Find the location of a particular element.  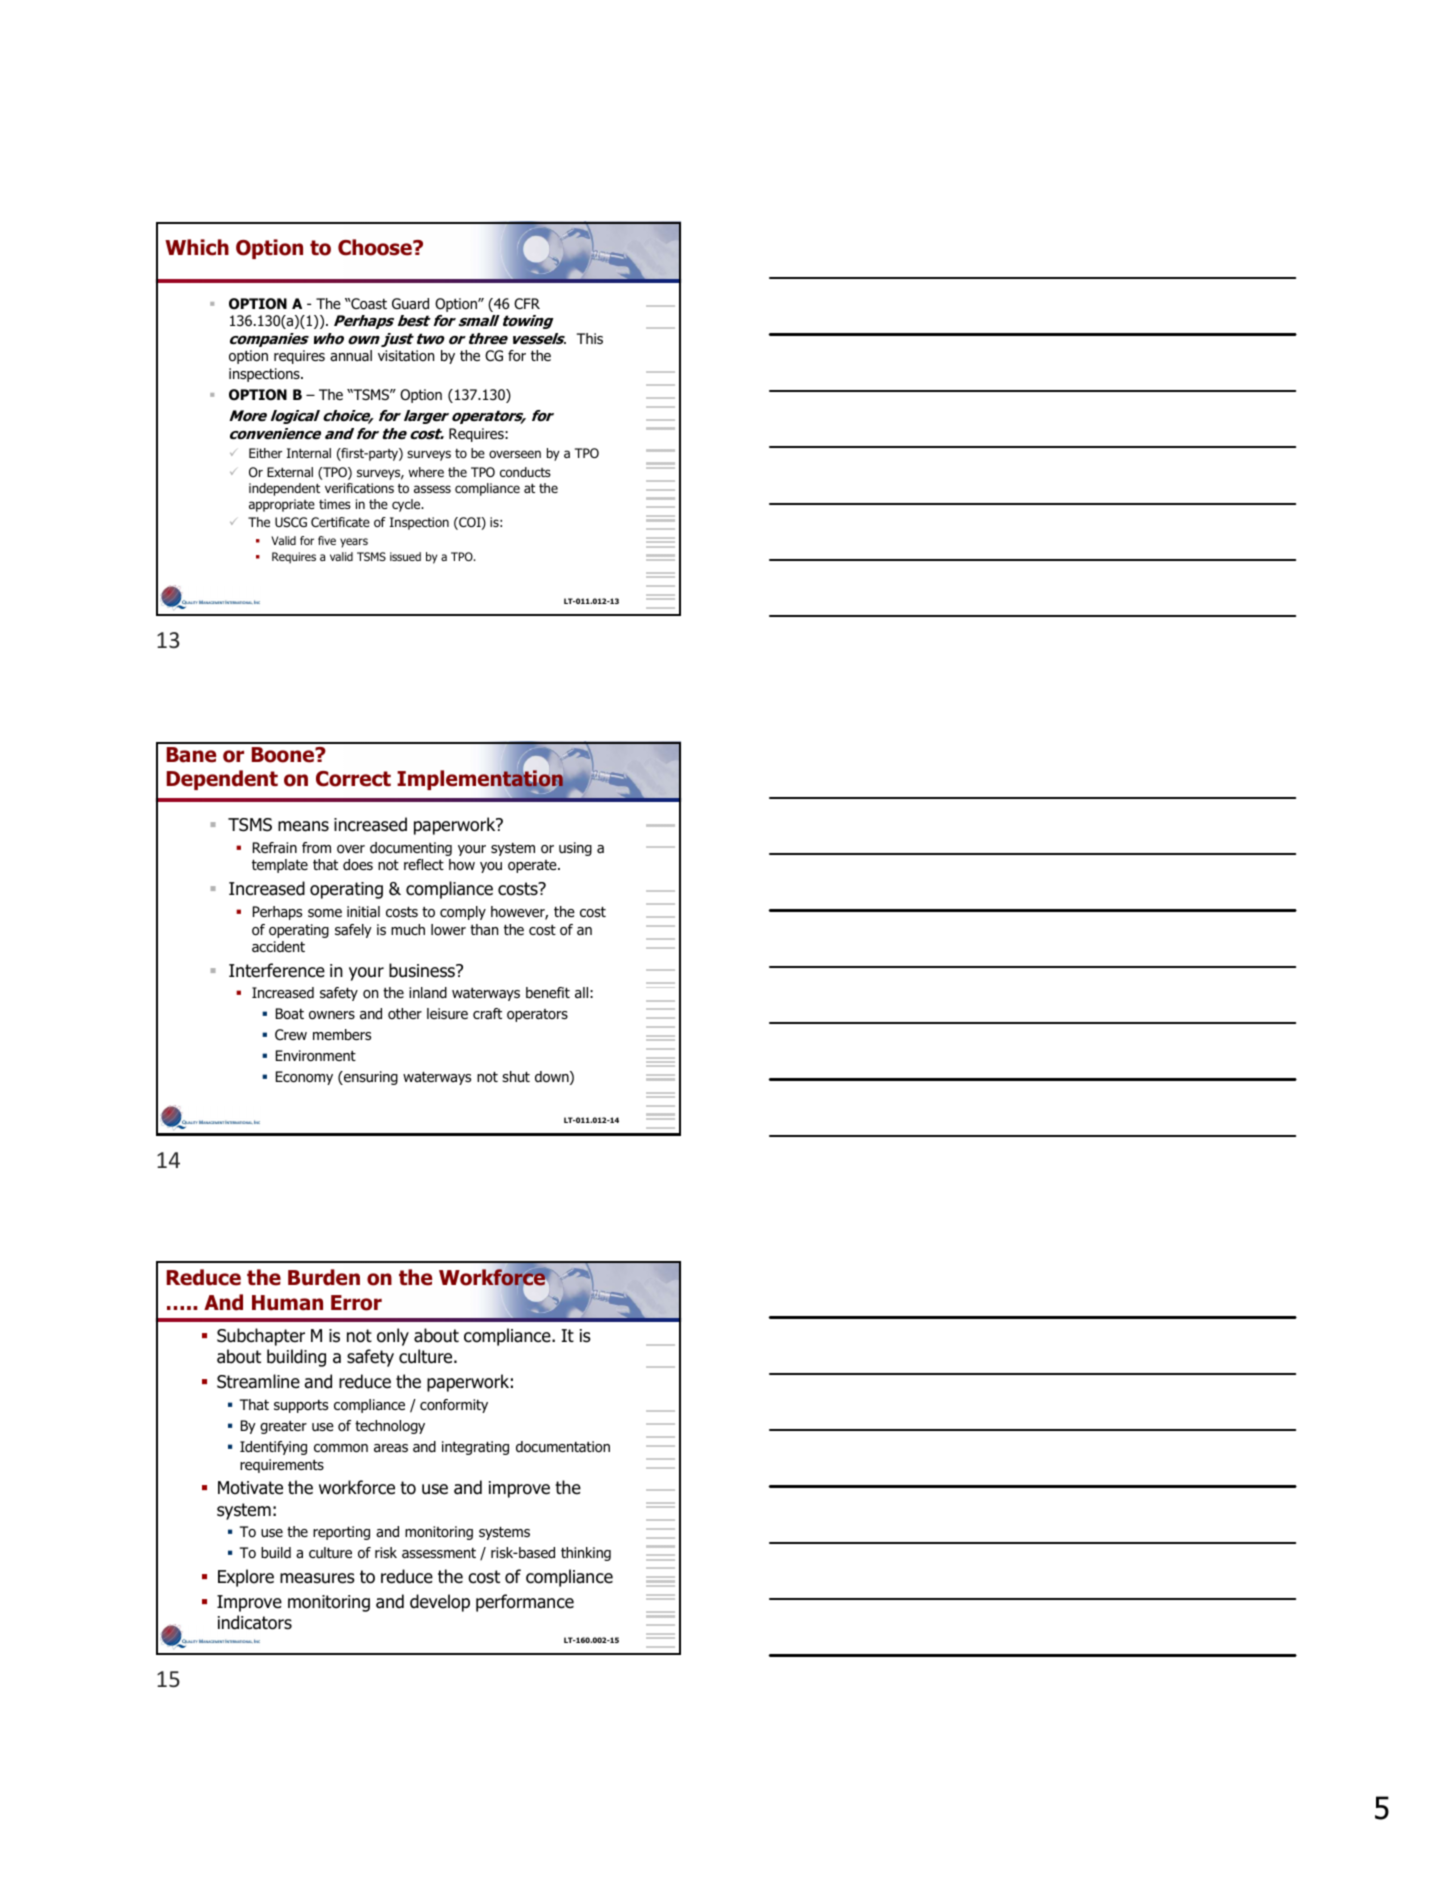

Error is located at coordinates (356, 1303).
